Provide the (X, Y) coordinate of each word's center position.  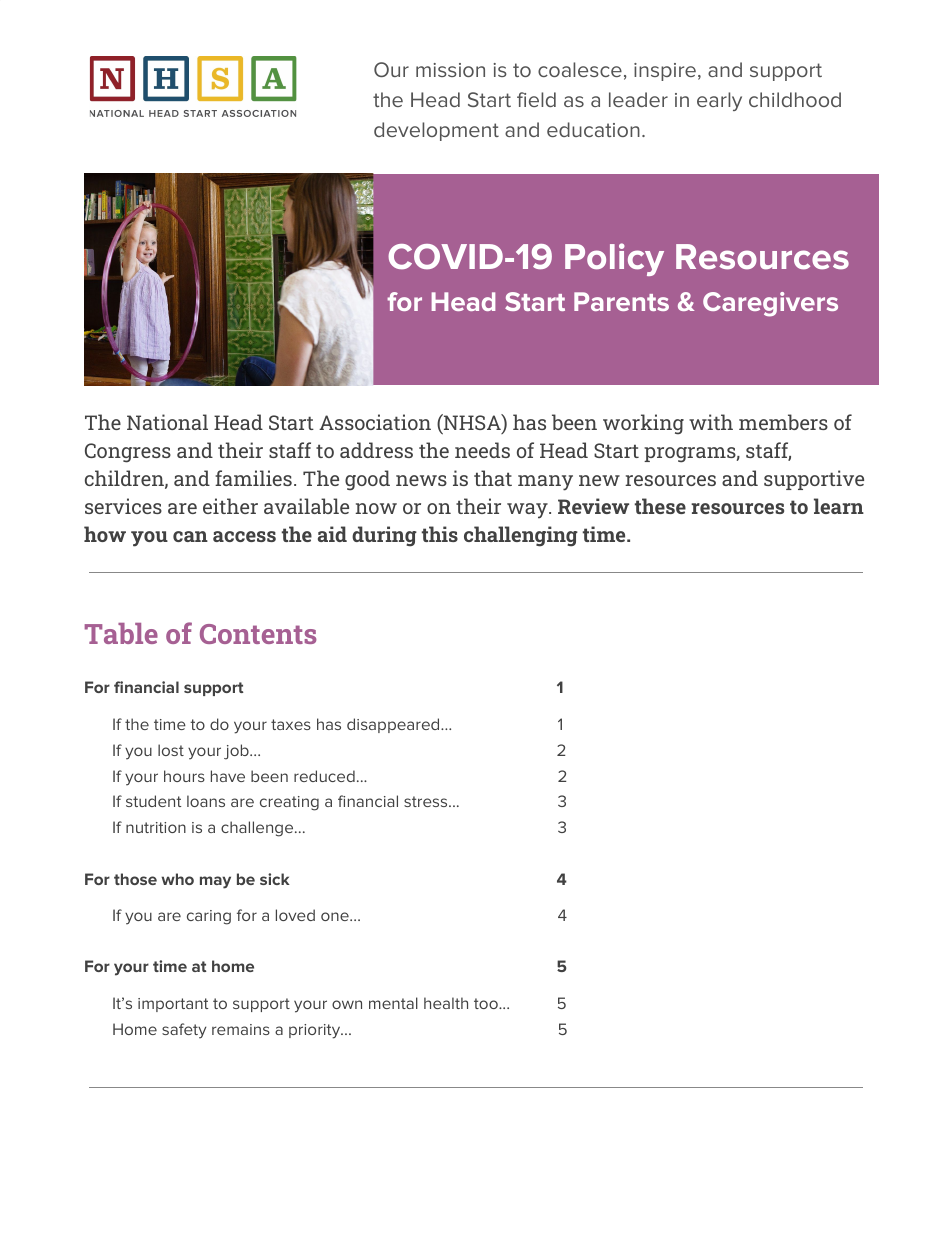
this (440, 534)
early (719, 101)
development (436, 131)
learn (839, 506)
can (190, 536)
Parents (621, 301)
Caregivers (770, 304)
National (167, 422)
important (173, 1005)
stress (427, 801)
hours (184, 776)
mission (450, 70)
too (487, 1003)
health (446, 1003)
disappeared (394, 725)
